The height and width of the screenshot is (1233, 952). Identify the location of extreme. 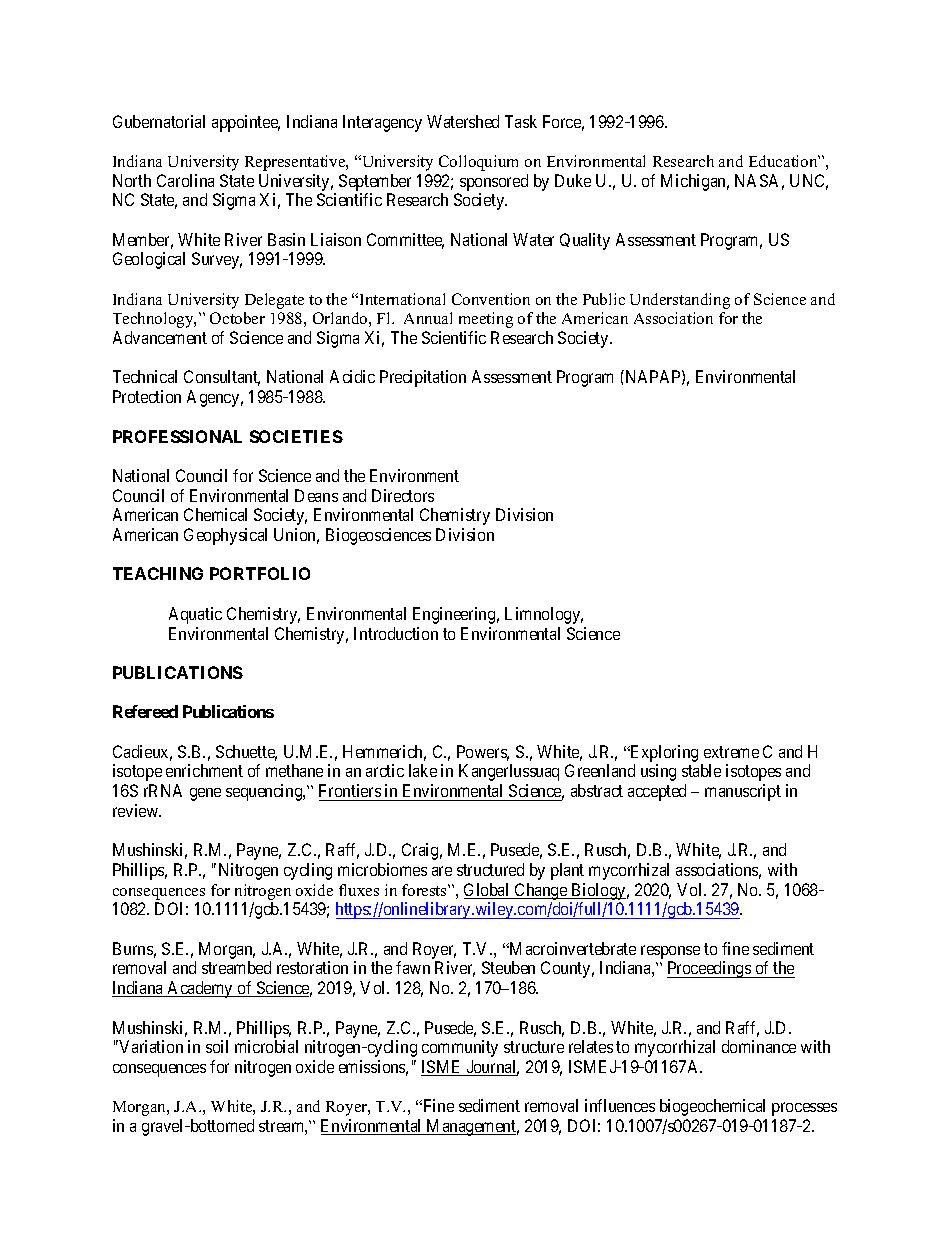
(731, 752).
